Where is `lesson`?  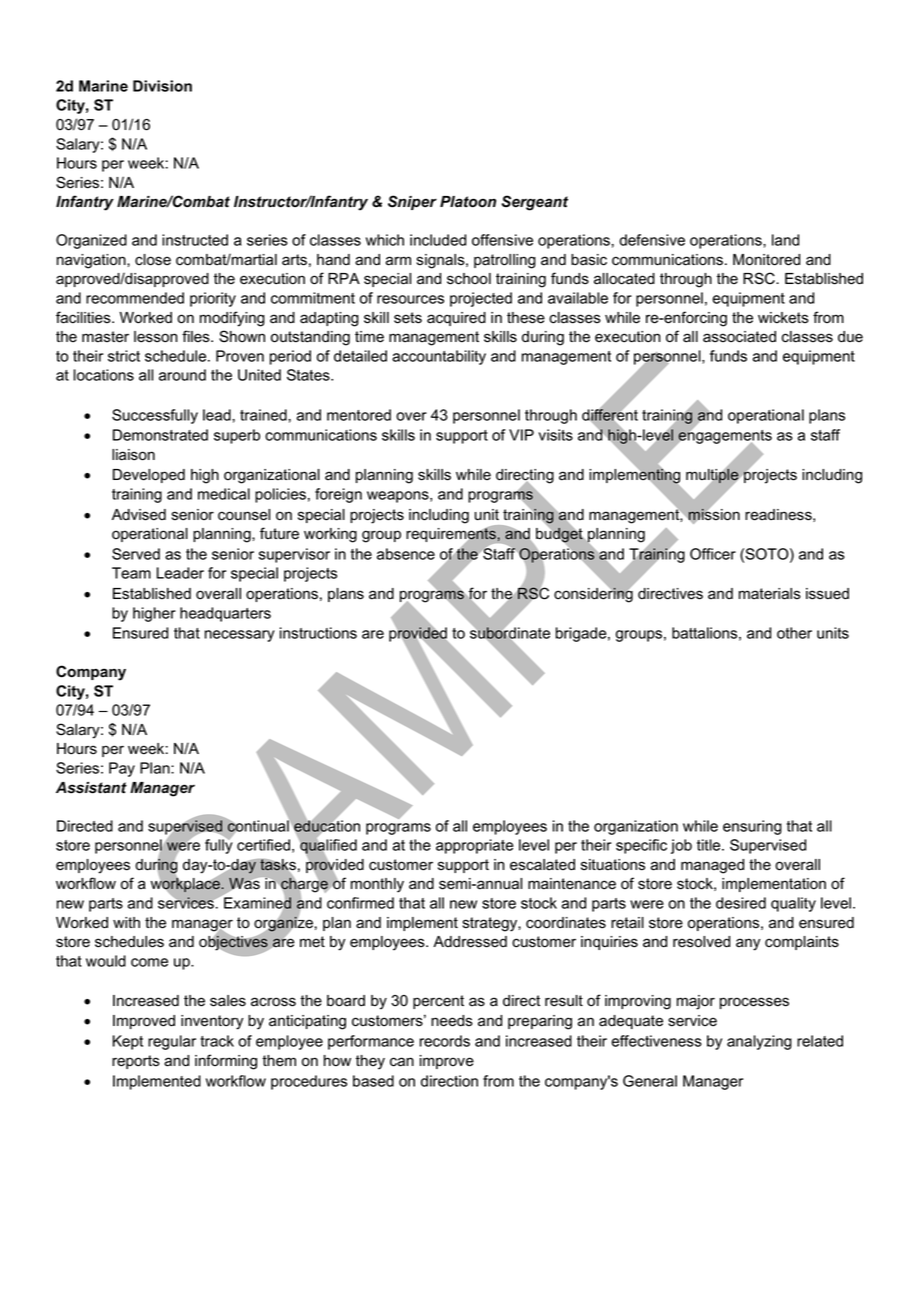 lesson is located at coordinates (156, 337).
